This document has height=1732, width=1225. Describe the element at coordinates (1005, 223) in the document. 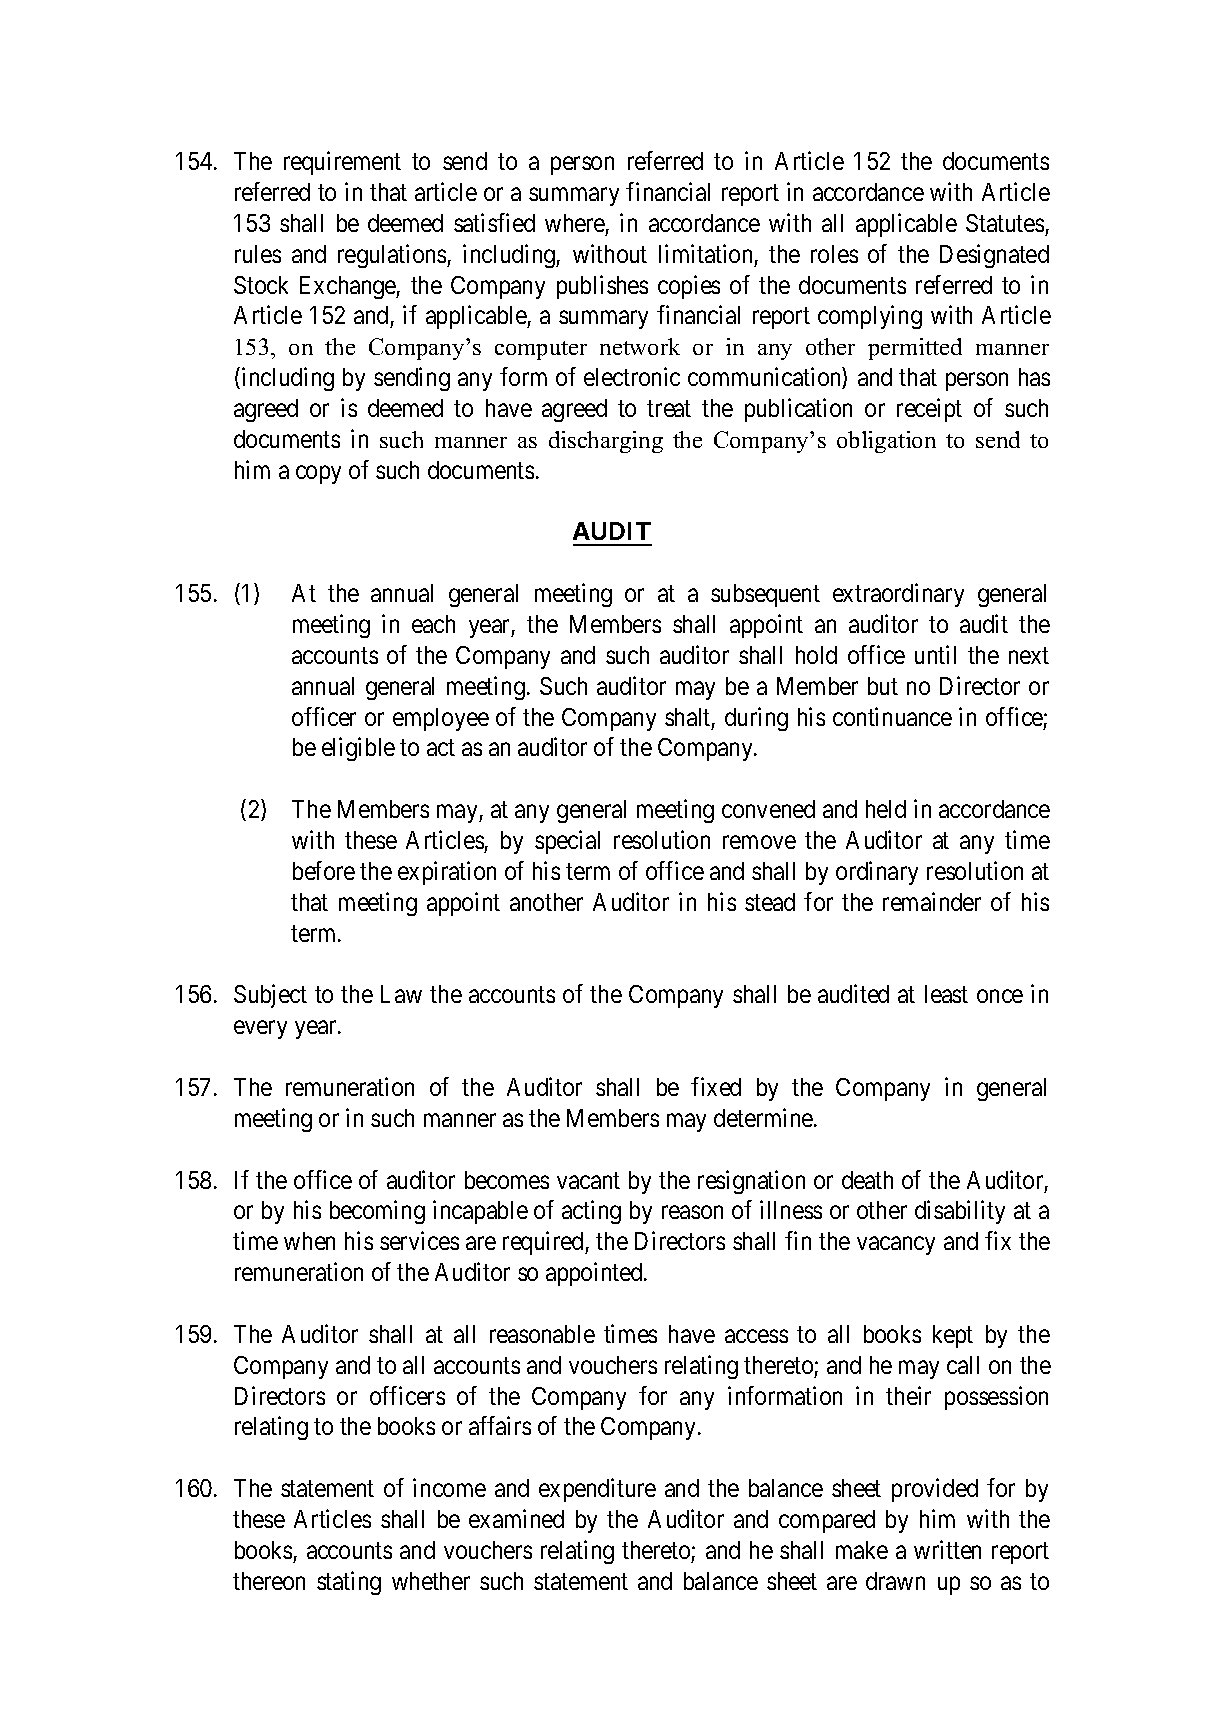

I see `Statutes` at that location.
